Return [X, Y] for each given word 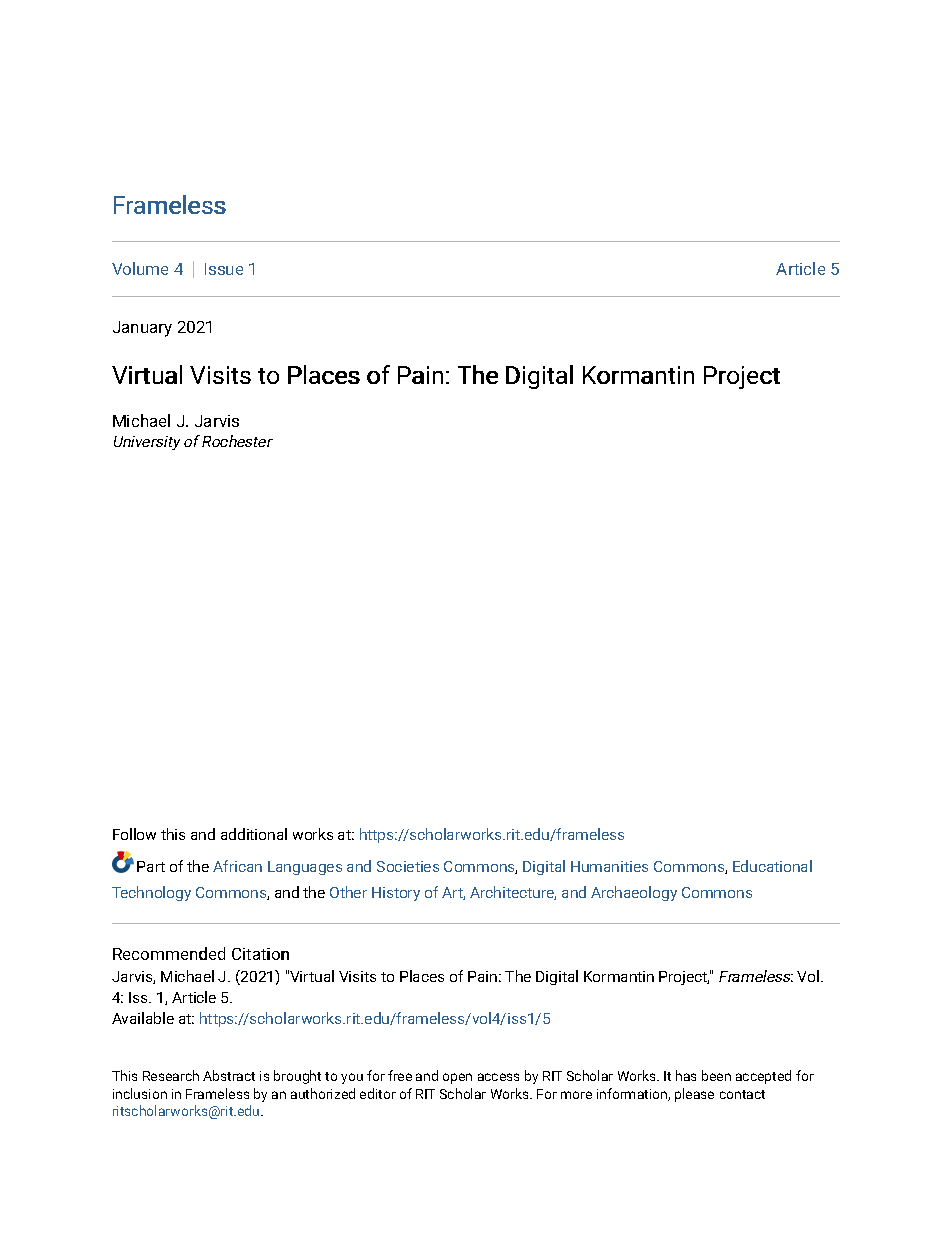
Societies [408, 866]
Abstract [229, 1075]
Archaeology [634, 893]
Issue [224, 269]
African [237, 866]
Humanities [609, 866]
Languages [305, 868]
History [396, 894]
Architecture [513, 893]
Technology [151, 893]
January [142, 329]
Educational [772, 866]
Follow [134, 834]
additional [254, 834]
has [686, 1075]
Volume [140, 268]
